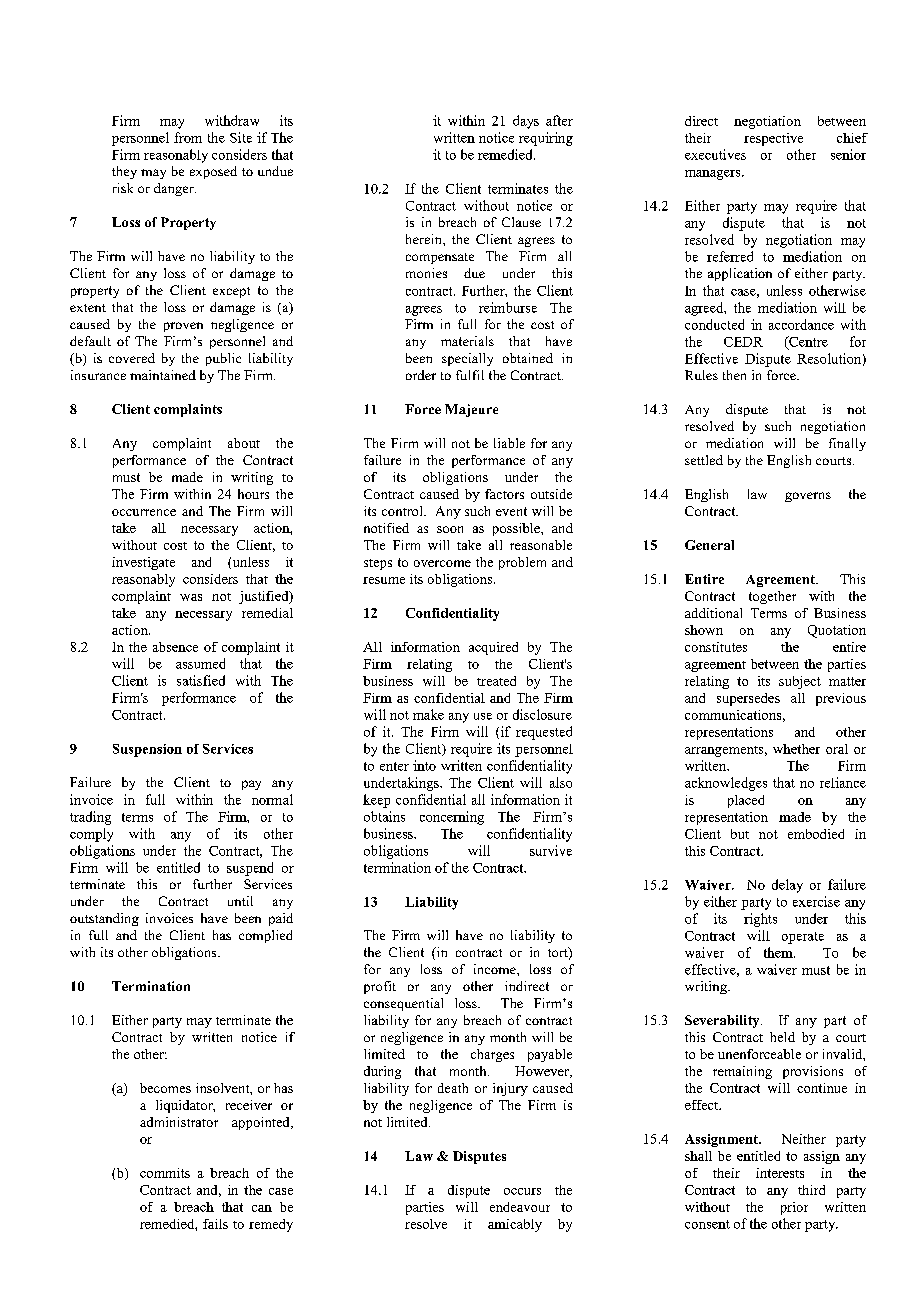 The height and width of the screenshot is (1308, 924). Describe the element at coordinates (165, 1173) in the screenshot. I see `commits` at that location.
